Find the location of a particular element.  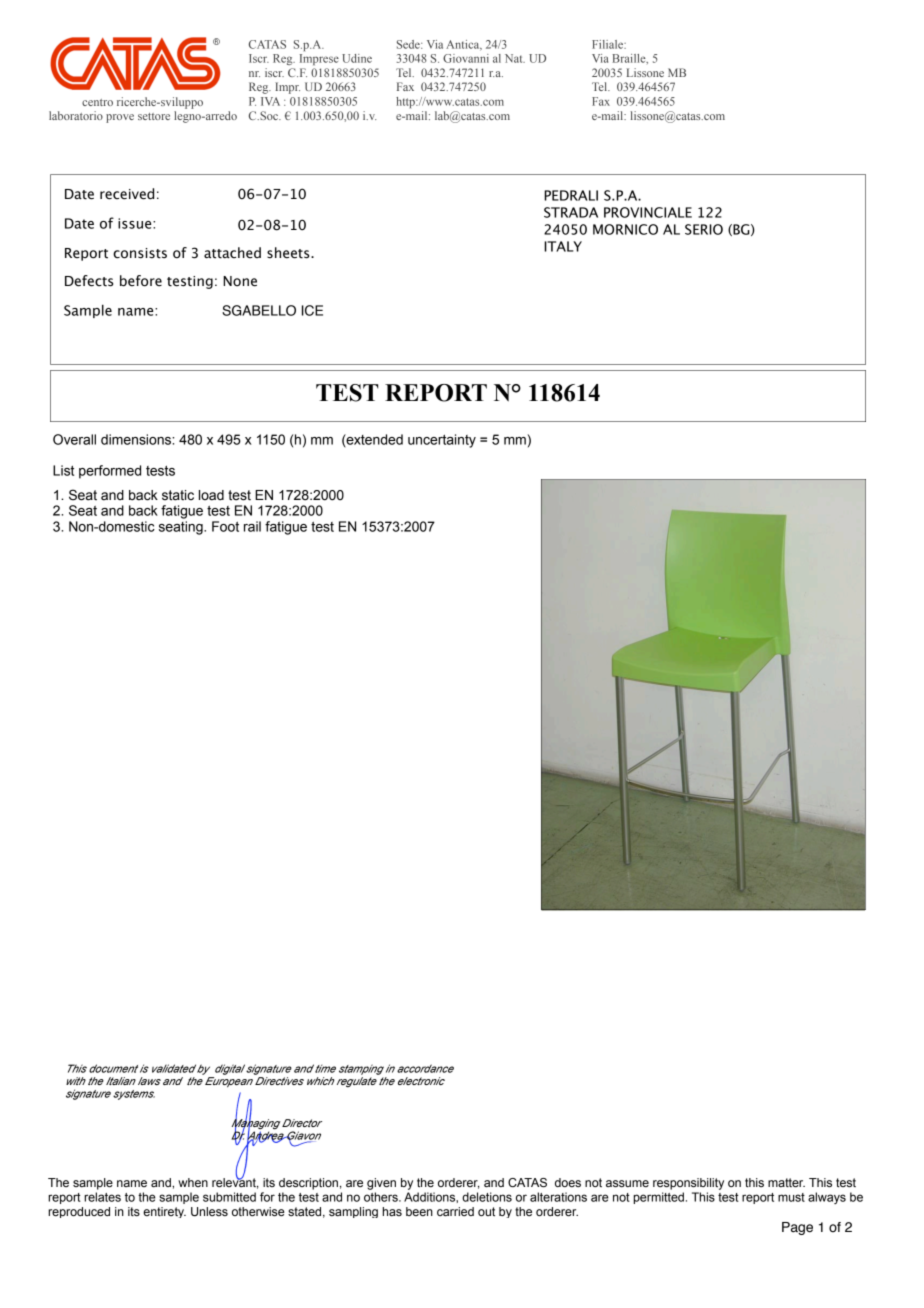

entirety is located at coordinates (164, 1212).
